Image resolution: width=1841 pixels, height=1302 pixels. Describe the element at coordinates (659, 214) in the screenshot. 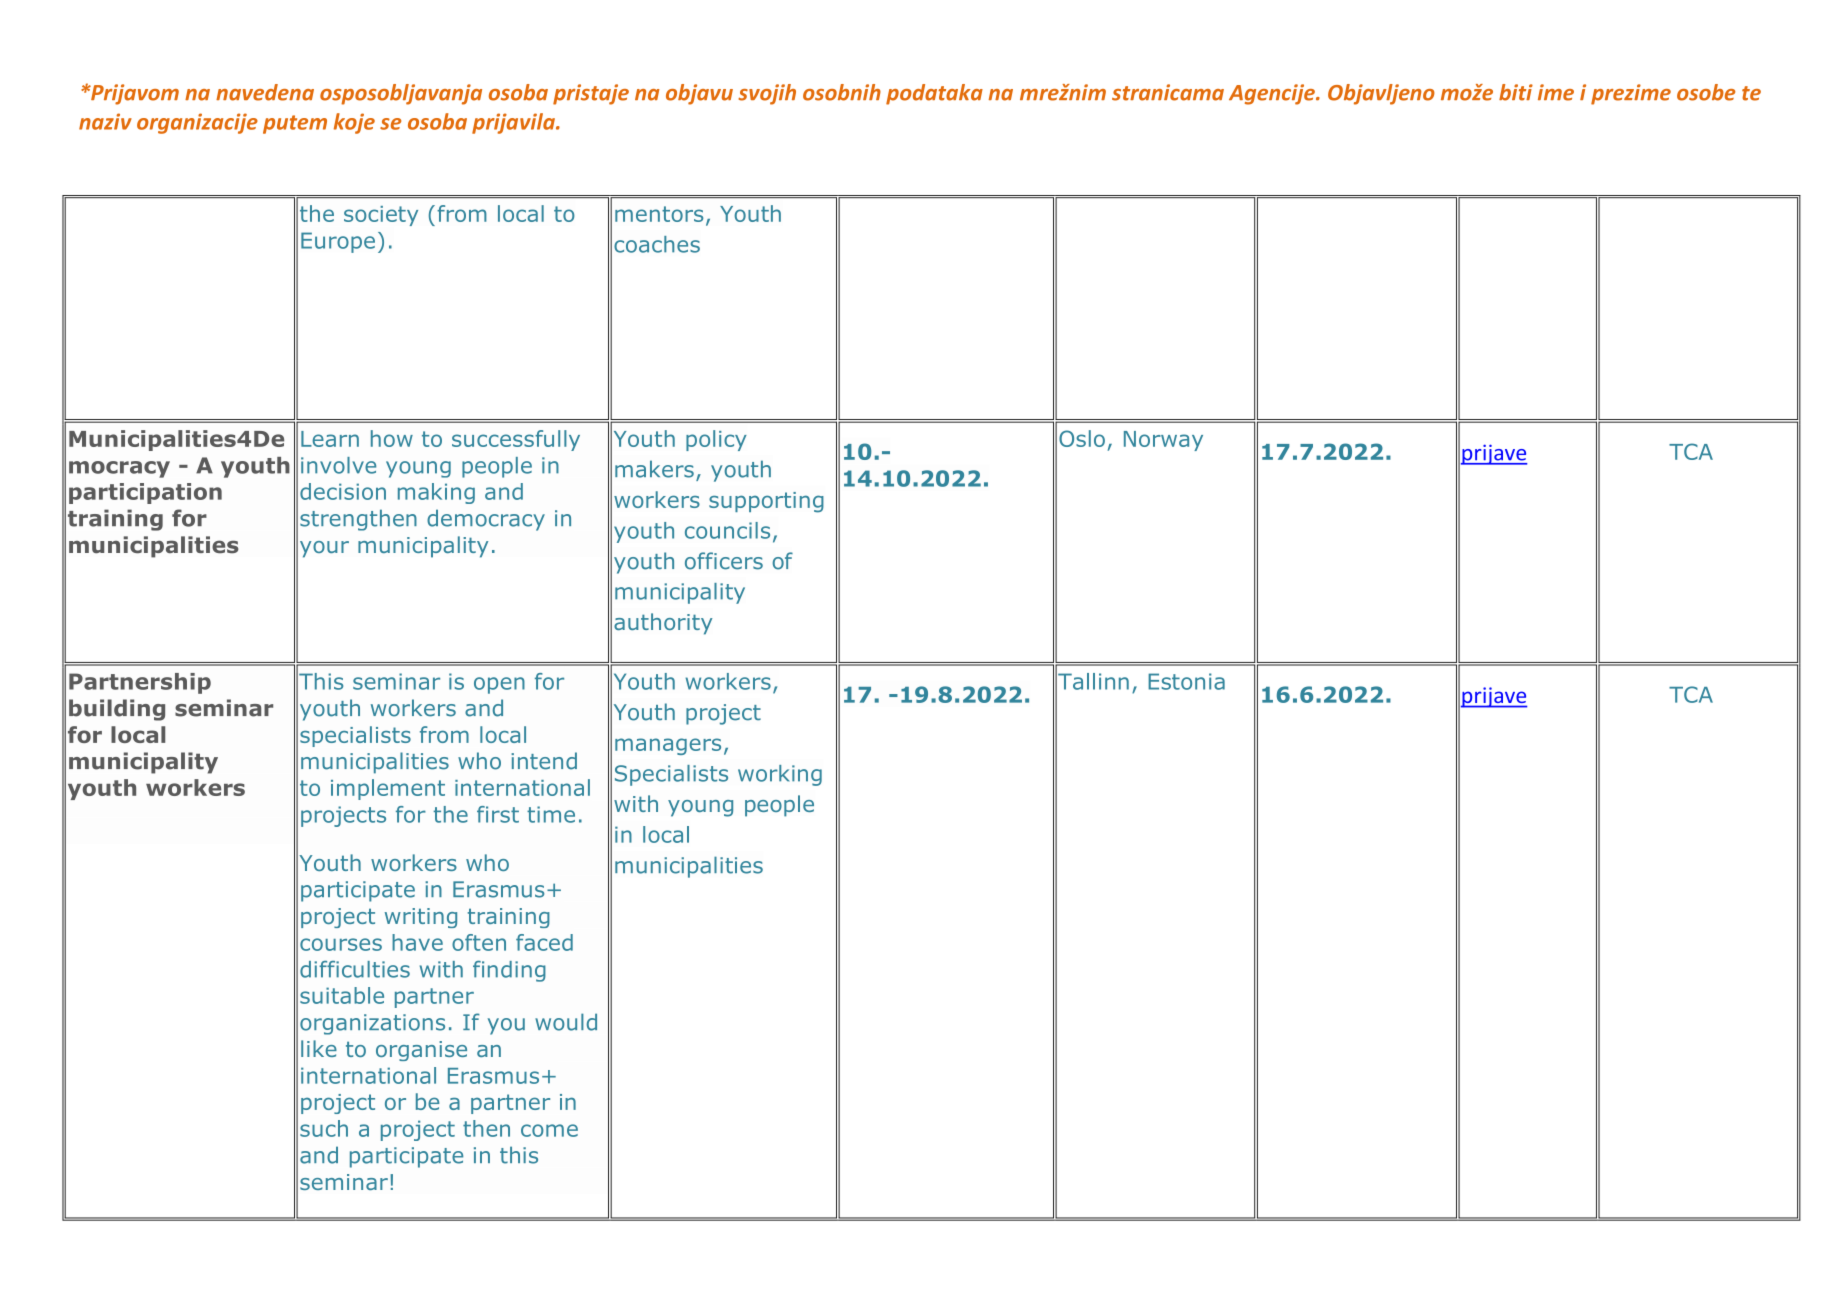

I see `mentors` at that location.
